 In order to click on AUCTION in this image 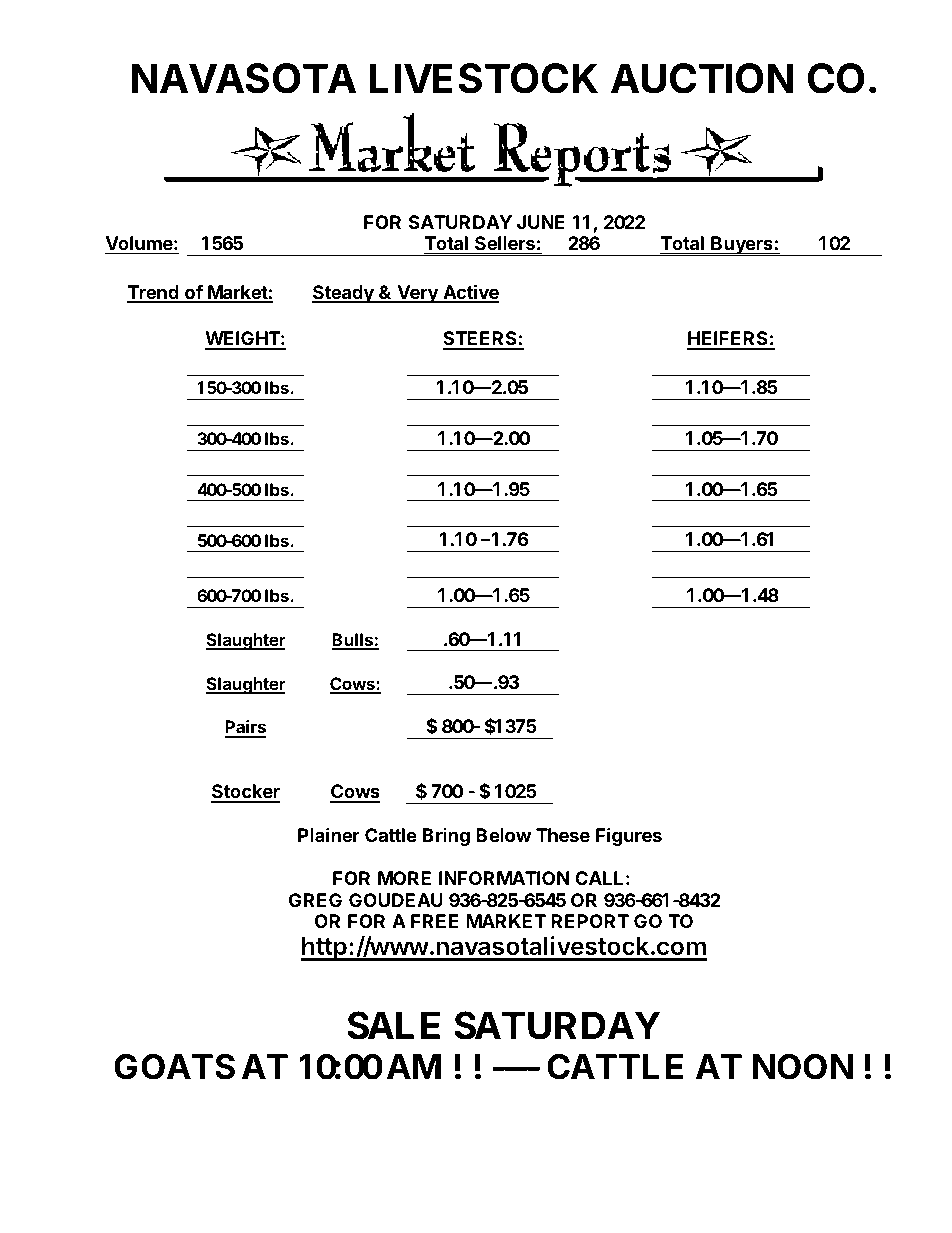, I will do `click(702, 78)`.
